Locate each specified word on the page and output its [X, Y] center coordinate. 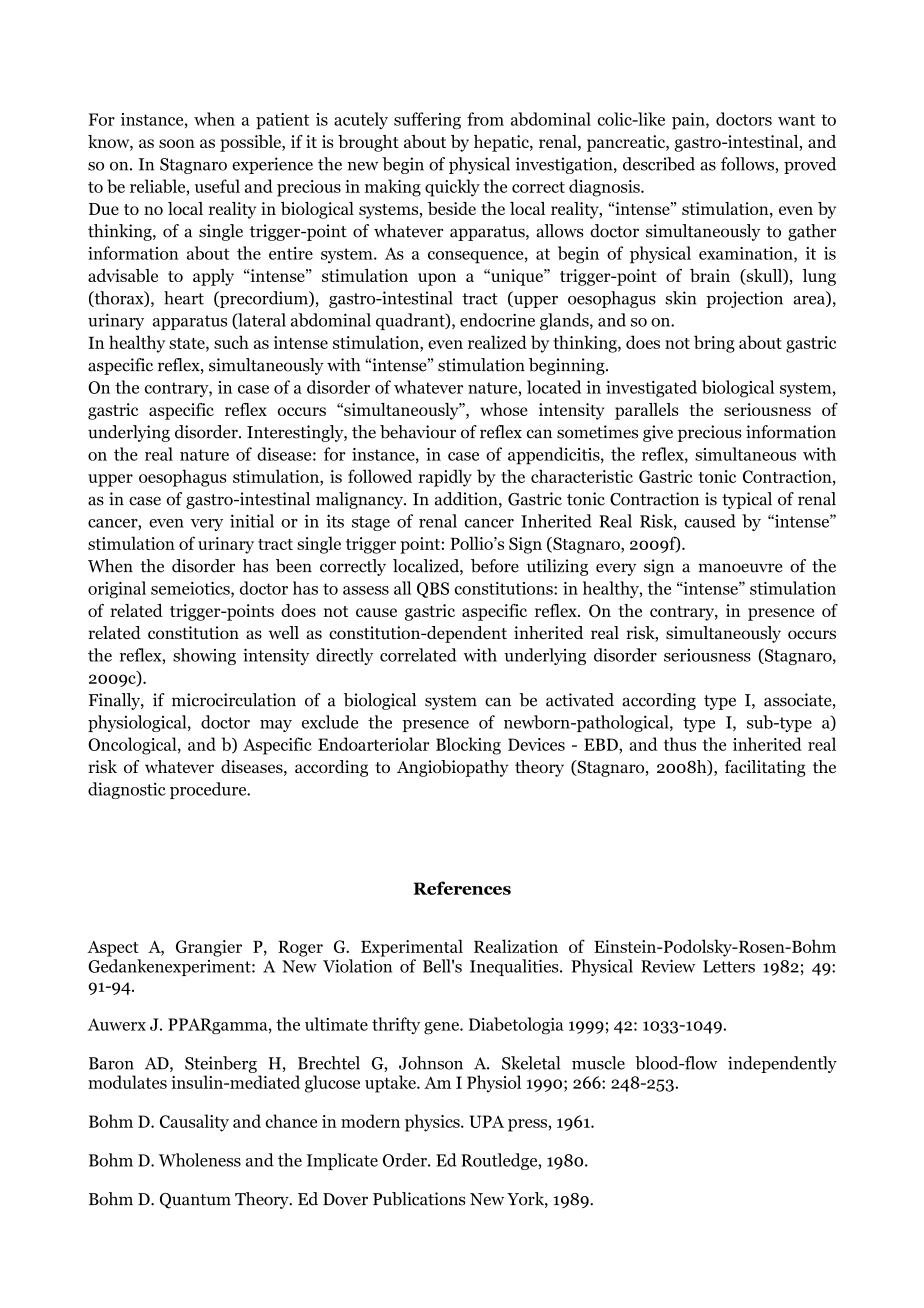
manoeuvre [740, 568]
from [485, 119]
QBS [433, 590]
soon [177, 143]
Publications [419, 1199]
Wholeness [200, 1160]
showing [204, 656]
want [796, 120]
